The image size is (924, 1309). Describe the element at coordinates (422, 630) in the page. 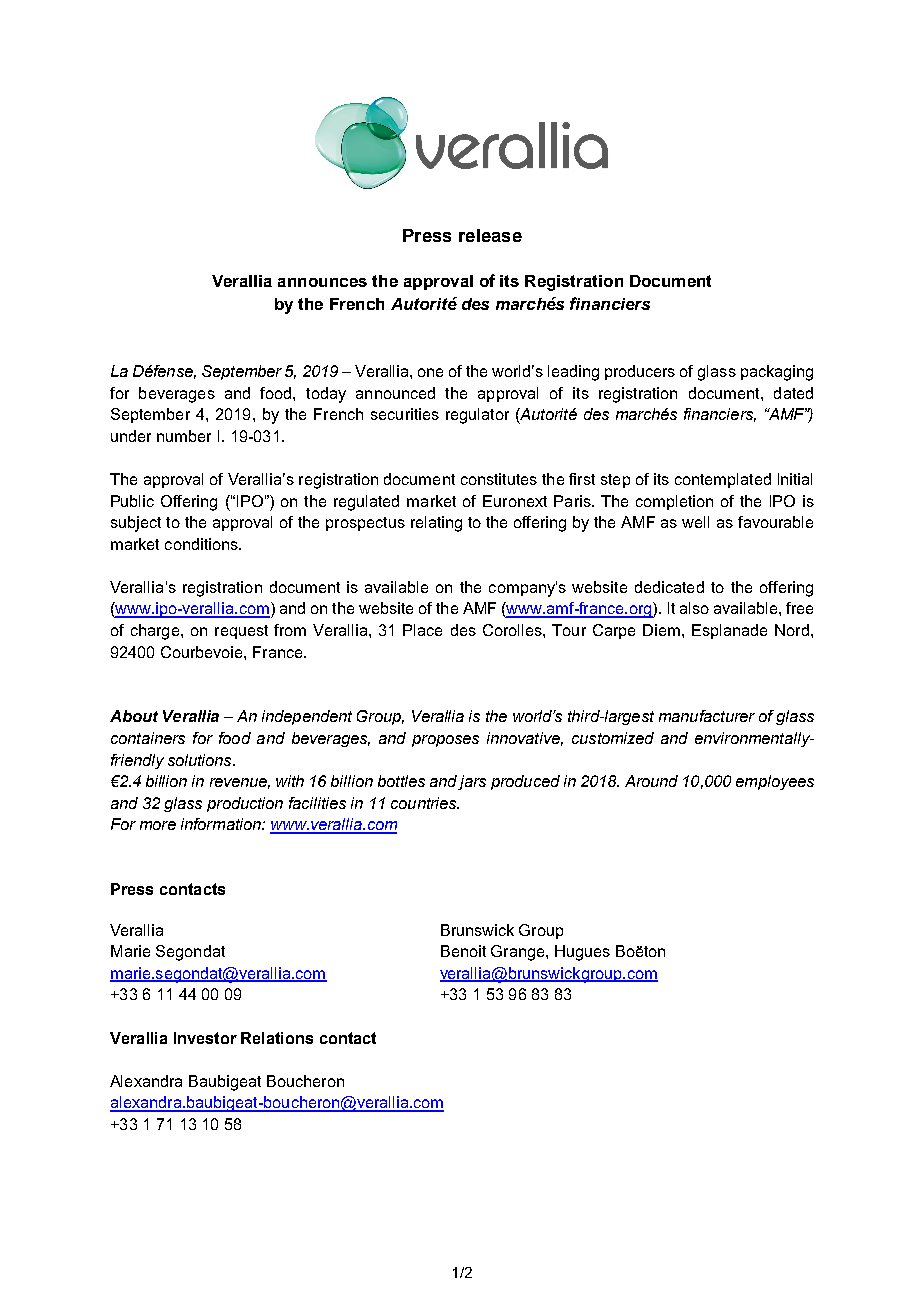

I see `Place` at that location.
